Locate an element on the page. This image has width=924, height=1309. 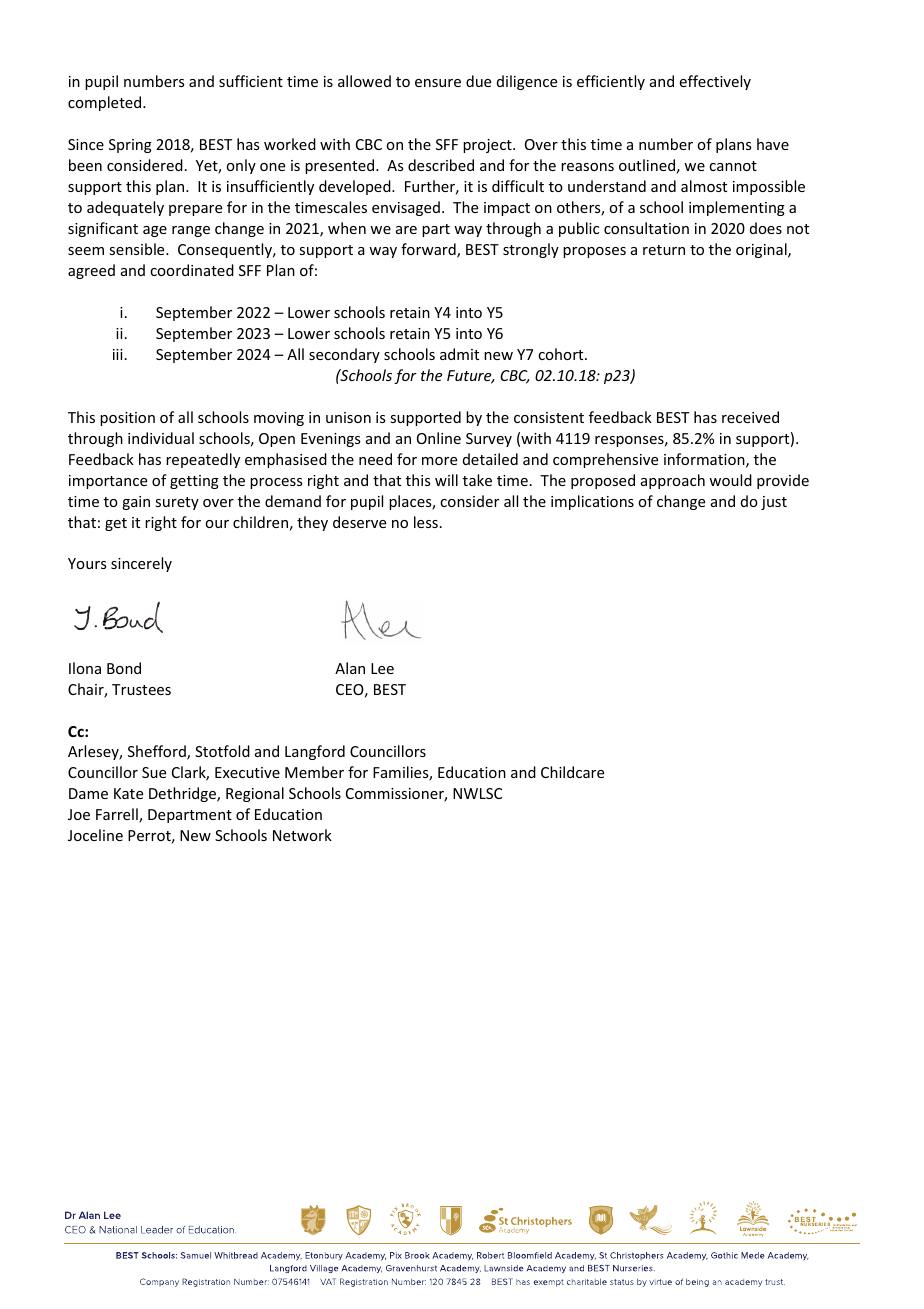
Bond is located at coordinates (124, 668).
